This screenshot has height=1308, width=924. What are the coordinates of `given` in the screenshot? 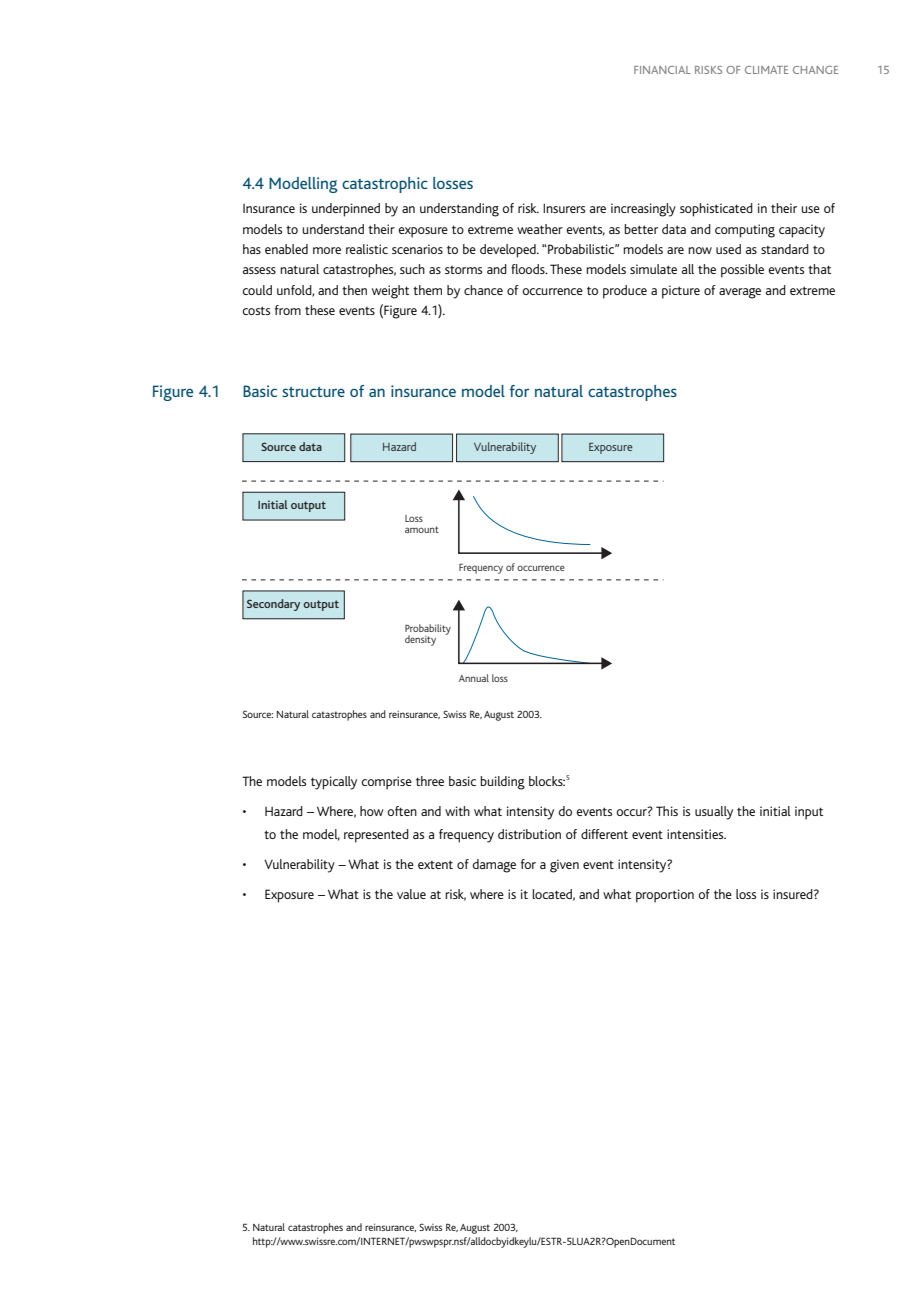 It's located at (564, 866).
